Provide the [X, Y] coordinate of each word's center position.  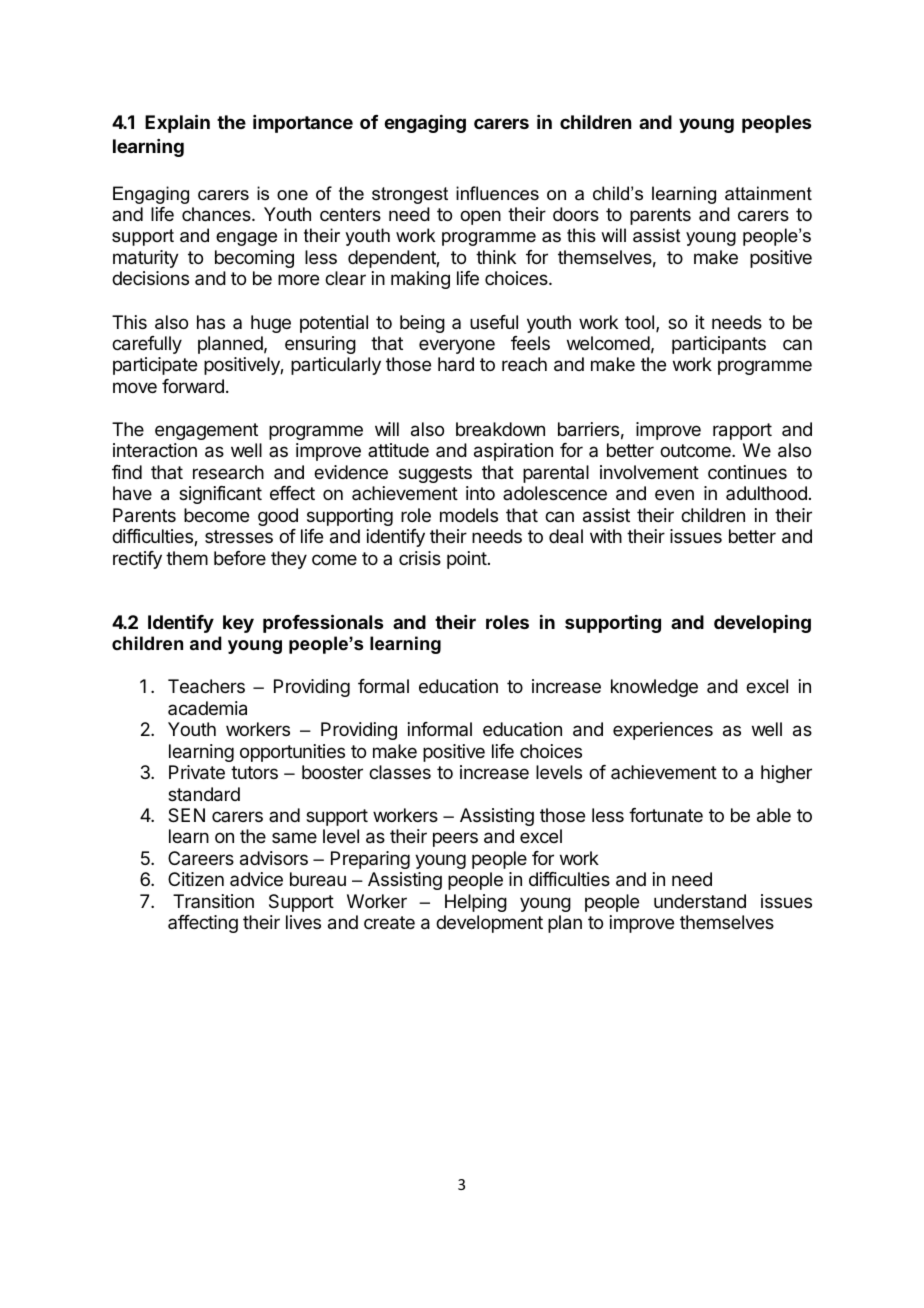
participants [719, 345]
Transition [213, 901]
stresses [239, 536]
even [674, 494]
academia [207, 708]
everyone [457, 346]
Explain [177, 123]
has [211, 322]
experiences [663, 731]
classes [400, 772]
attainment [768, 193]
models [469, 515]
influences [497, 193]
